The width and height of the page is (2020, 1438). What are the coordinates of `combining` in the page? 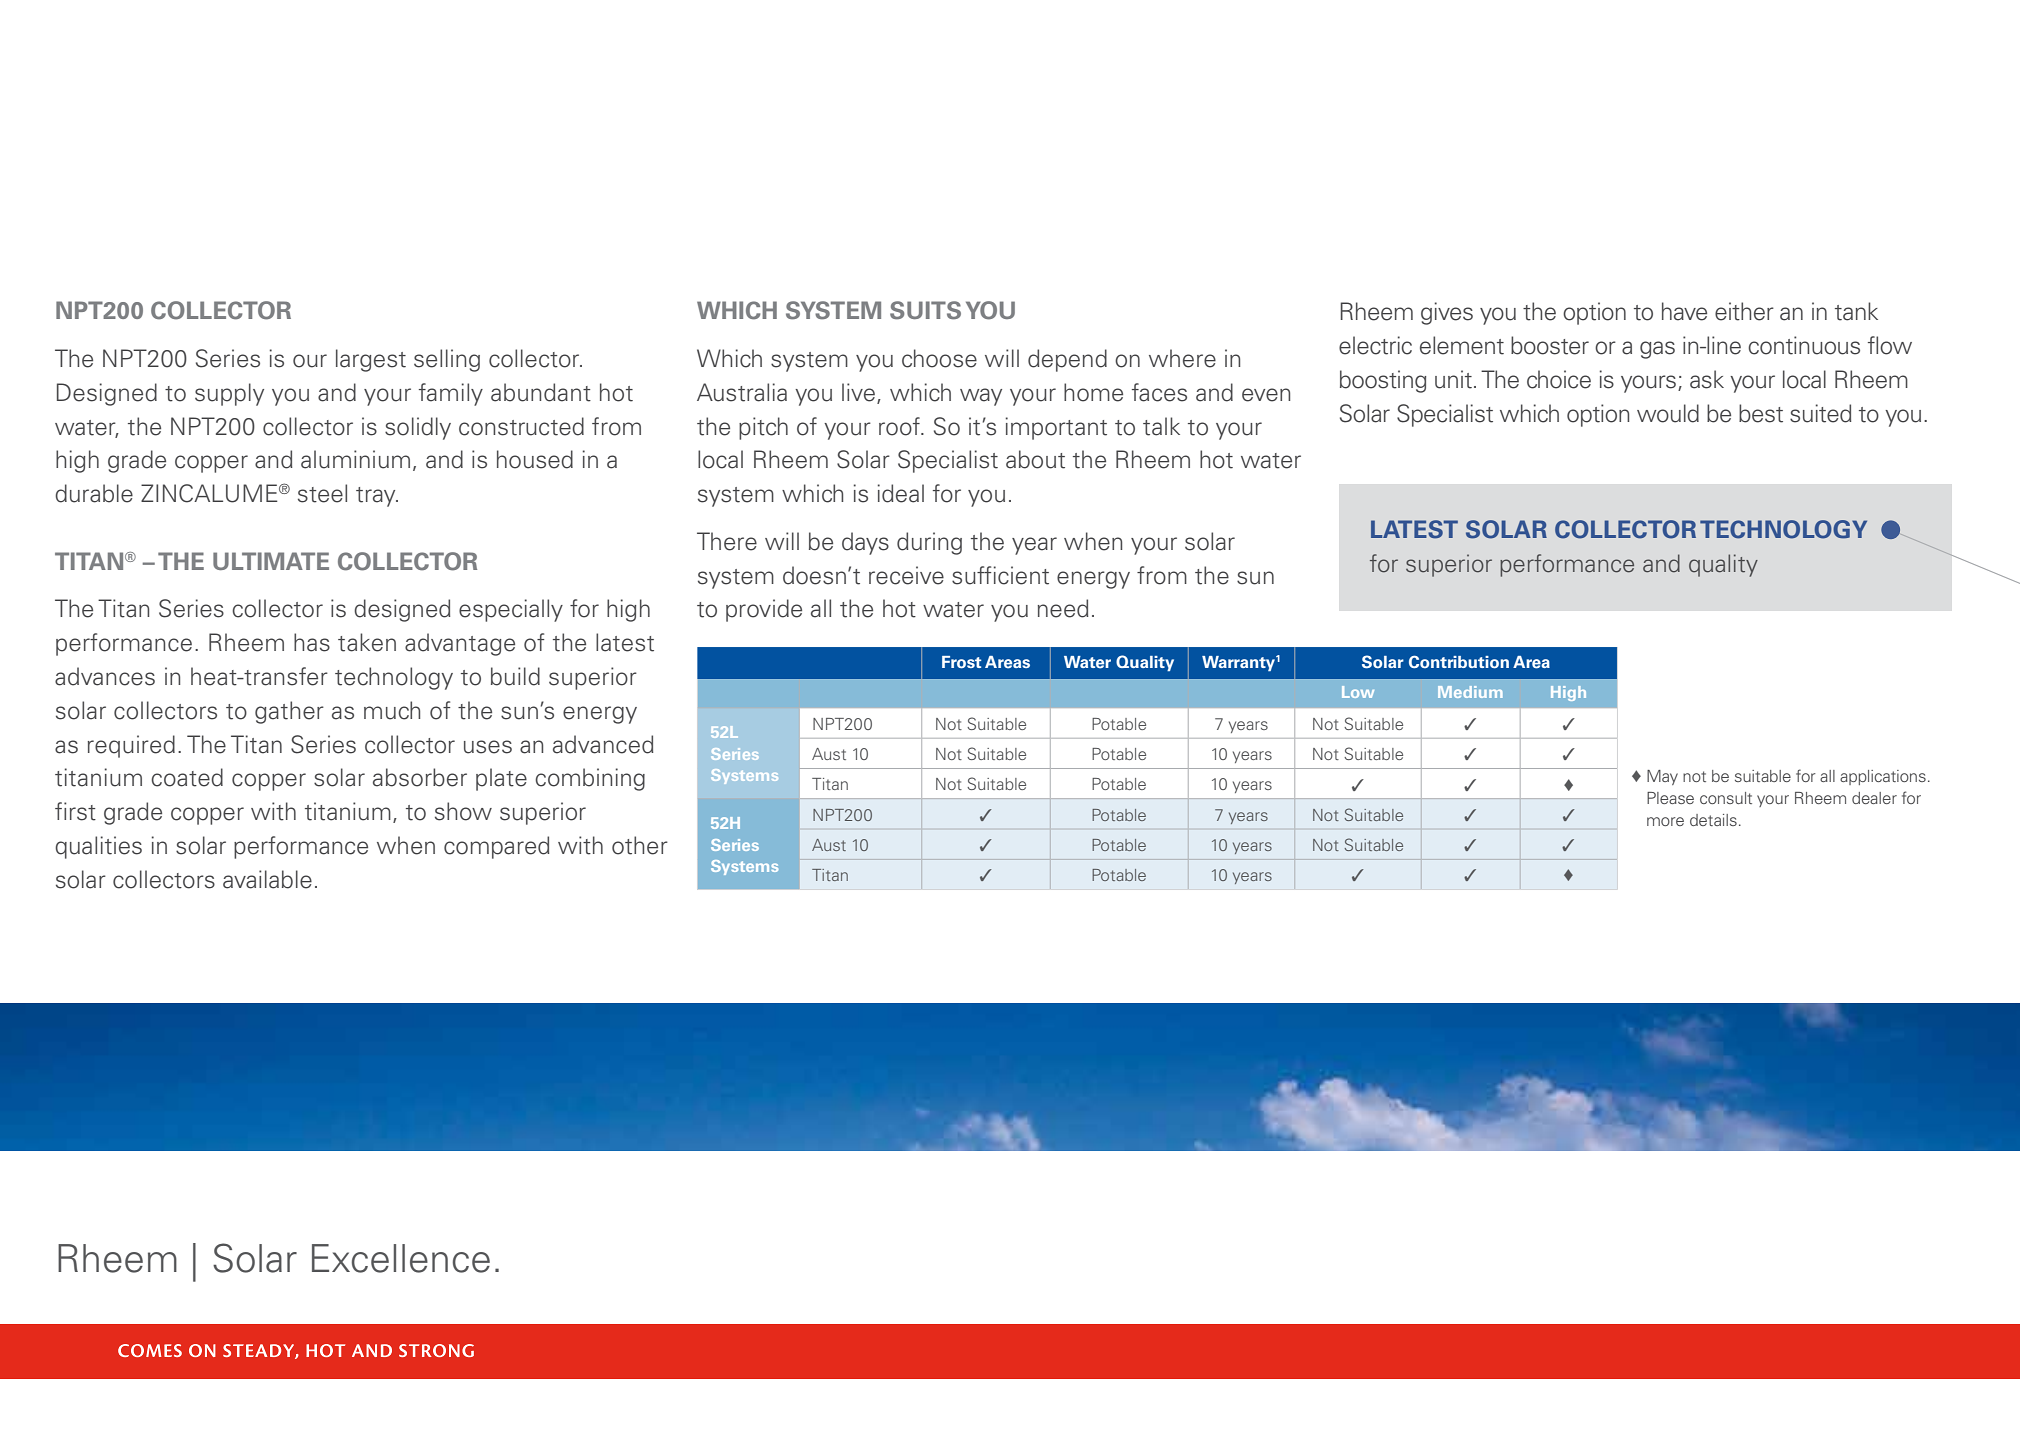 It's located at (590, 779).
